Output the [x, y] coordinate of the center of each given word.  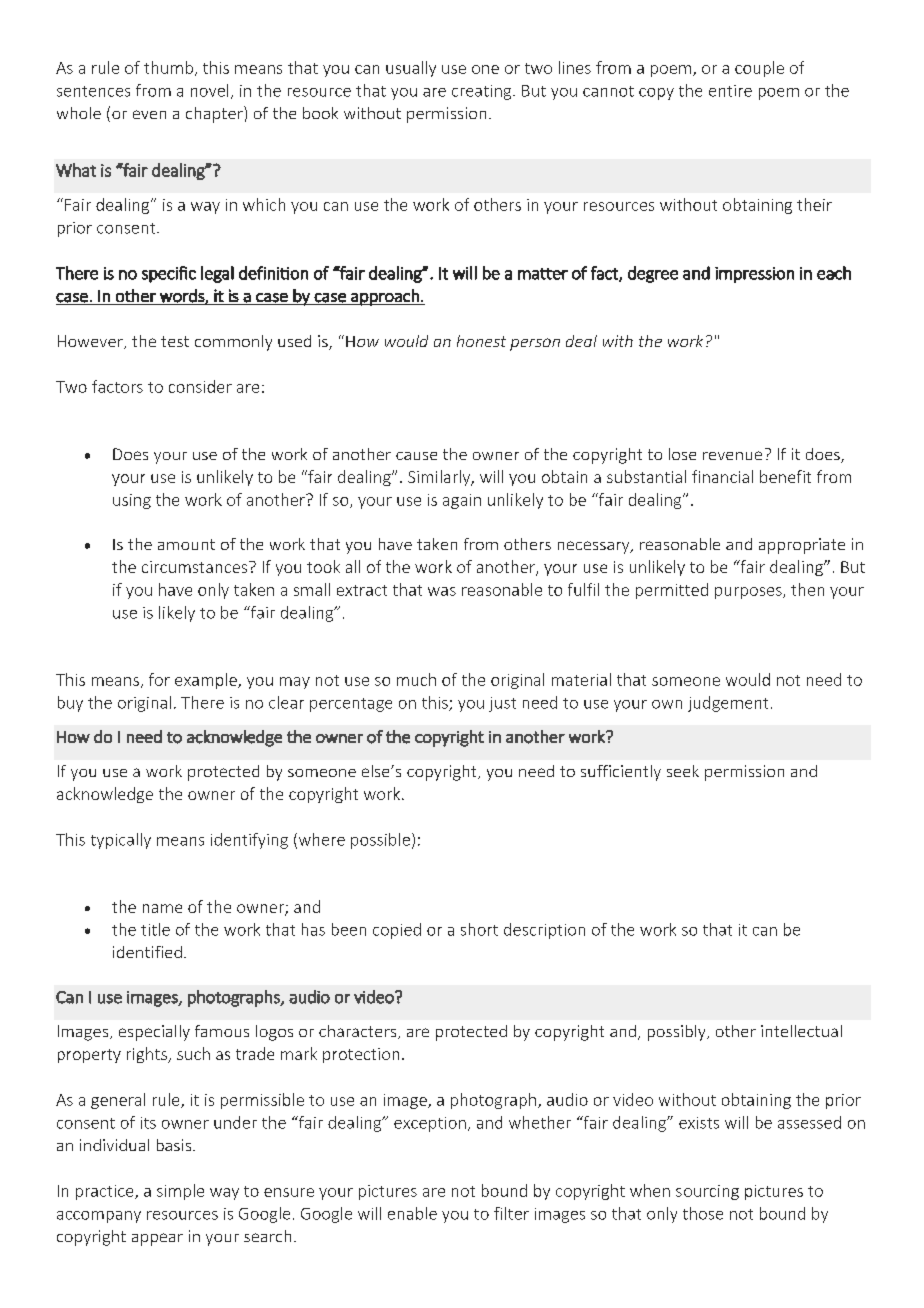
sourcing [707, 1192]
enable [412, 1213]
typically [121, 841]
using [132, 501]
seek [683, 771]
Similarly [440, 478]
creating [483, 92]
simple [180, 1192]
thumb [168, 67]
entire [730, 91]
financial [722, 476]
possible [380, 841]
